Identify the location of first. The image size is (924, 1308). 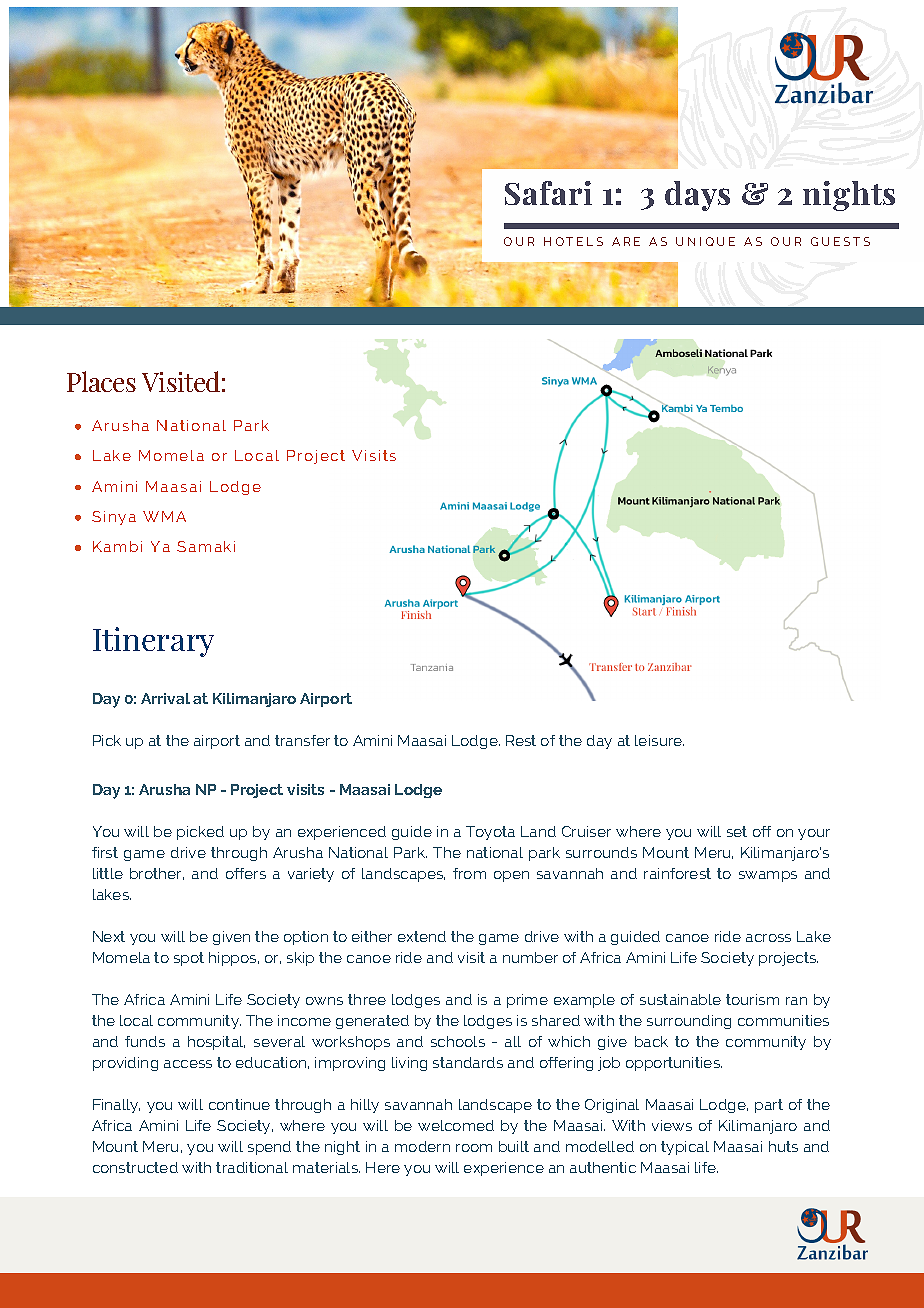
(105, 852).
